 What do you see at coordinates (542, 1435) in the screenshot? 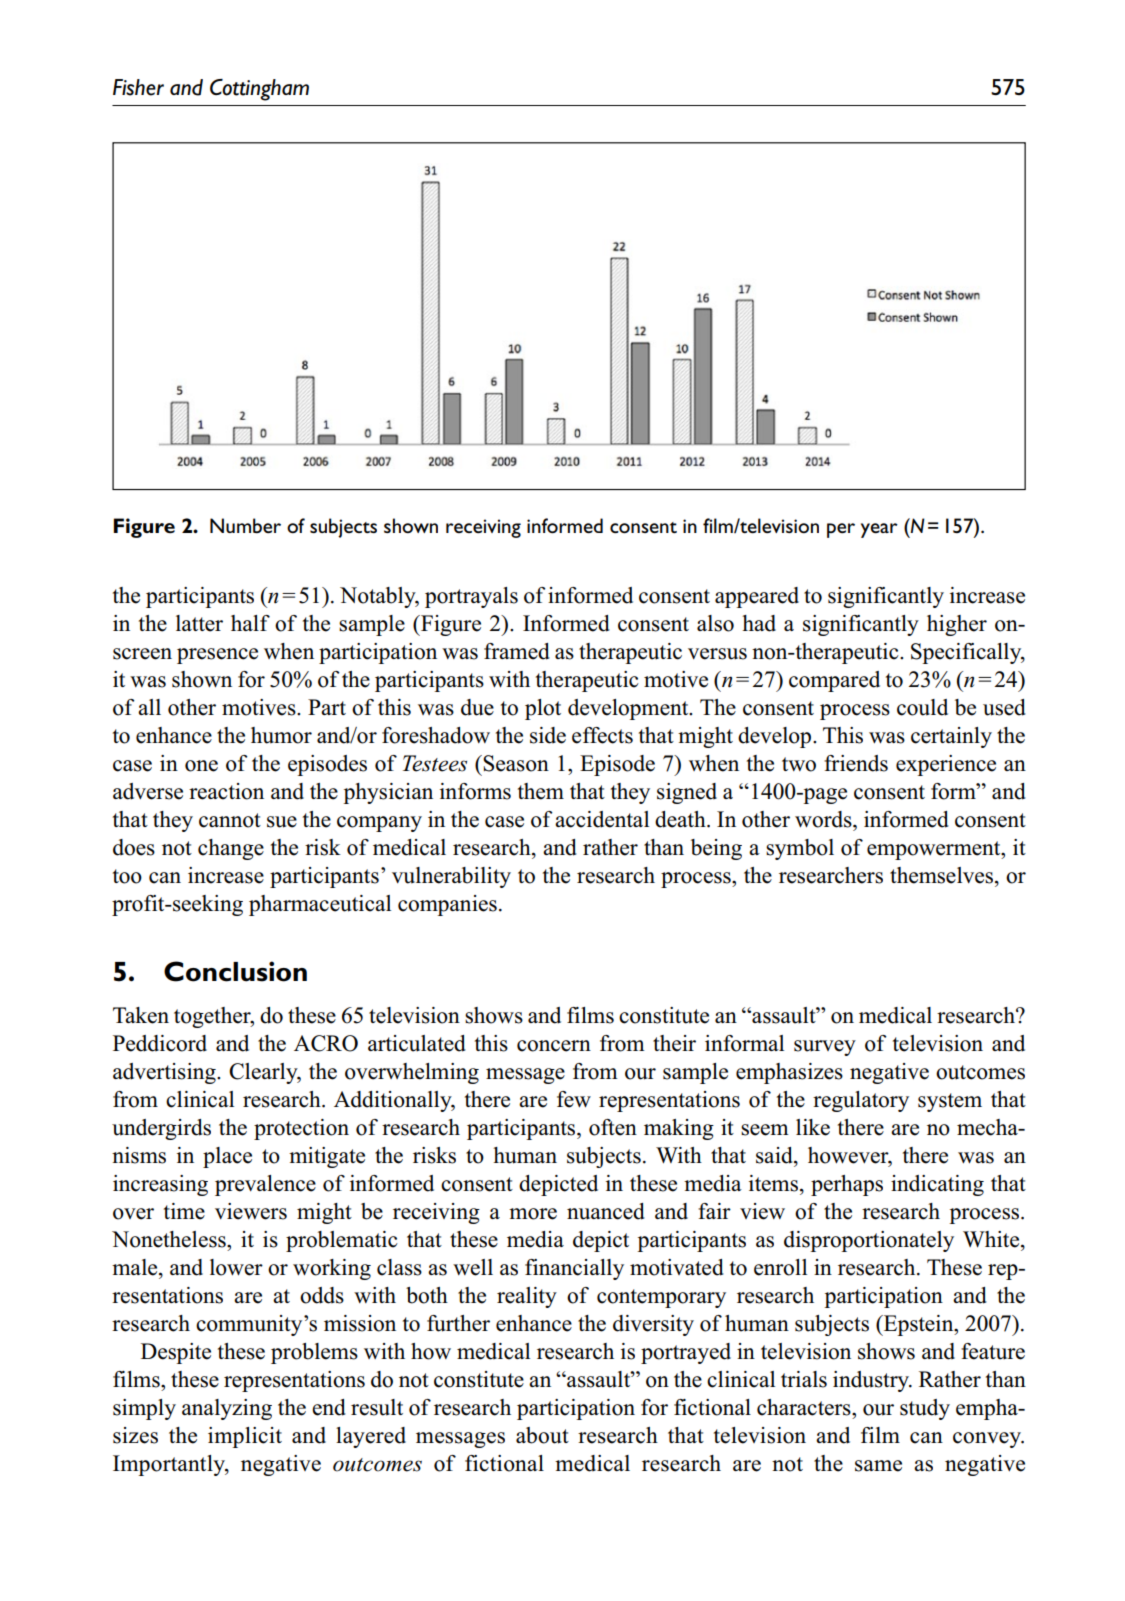
I see `about` at bounding box center [542, 1435].
